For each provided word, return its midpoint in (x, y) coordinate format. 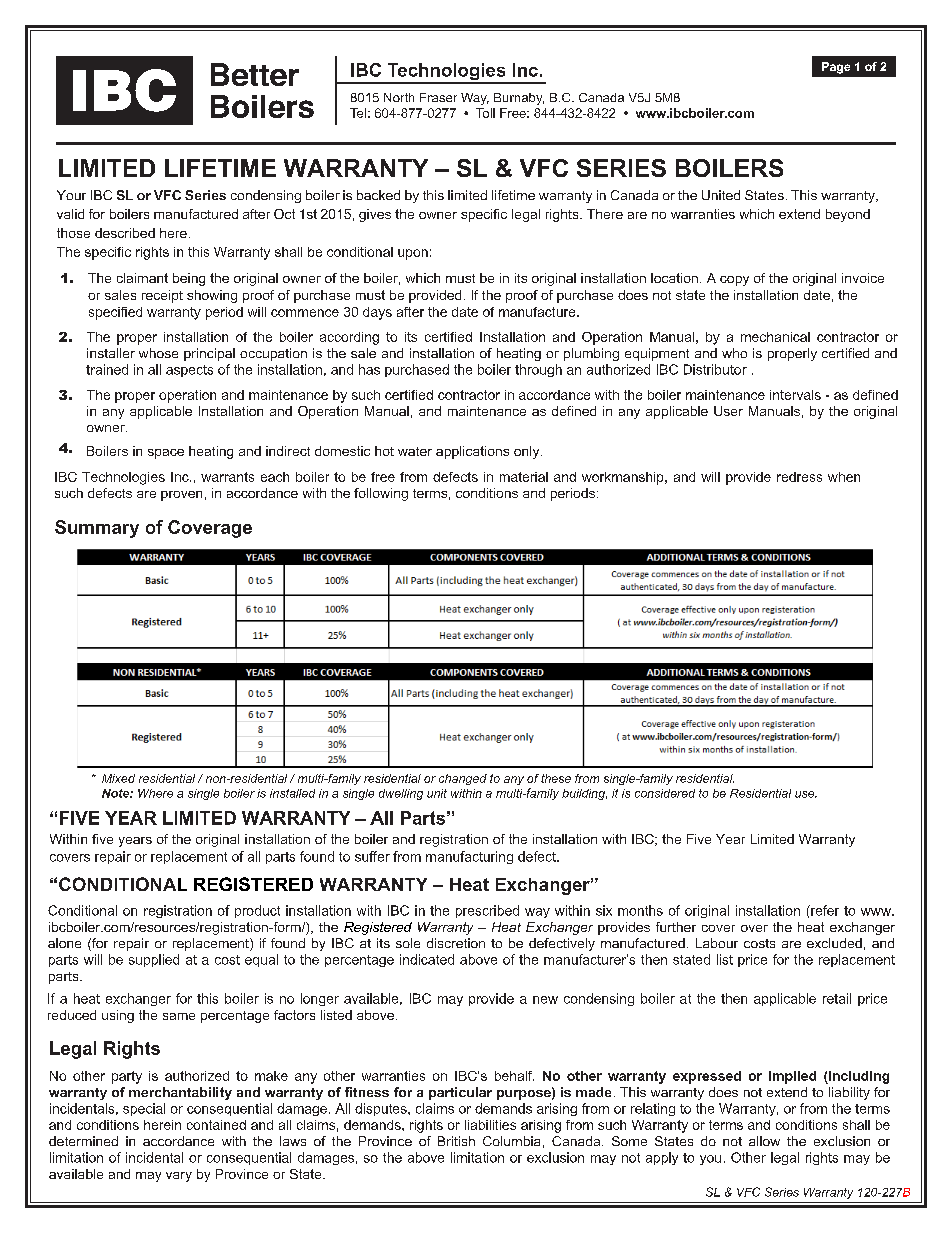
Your (71, 195)
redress (799, 477)
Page (836, 68)
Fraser (438, 97)
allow (764, 1141)
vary (179, 1177)
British (456, 1141)
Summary (97, 529)
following (381, 494)
